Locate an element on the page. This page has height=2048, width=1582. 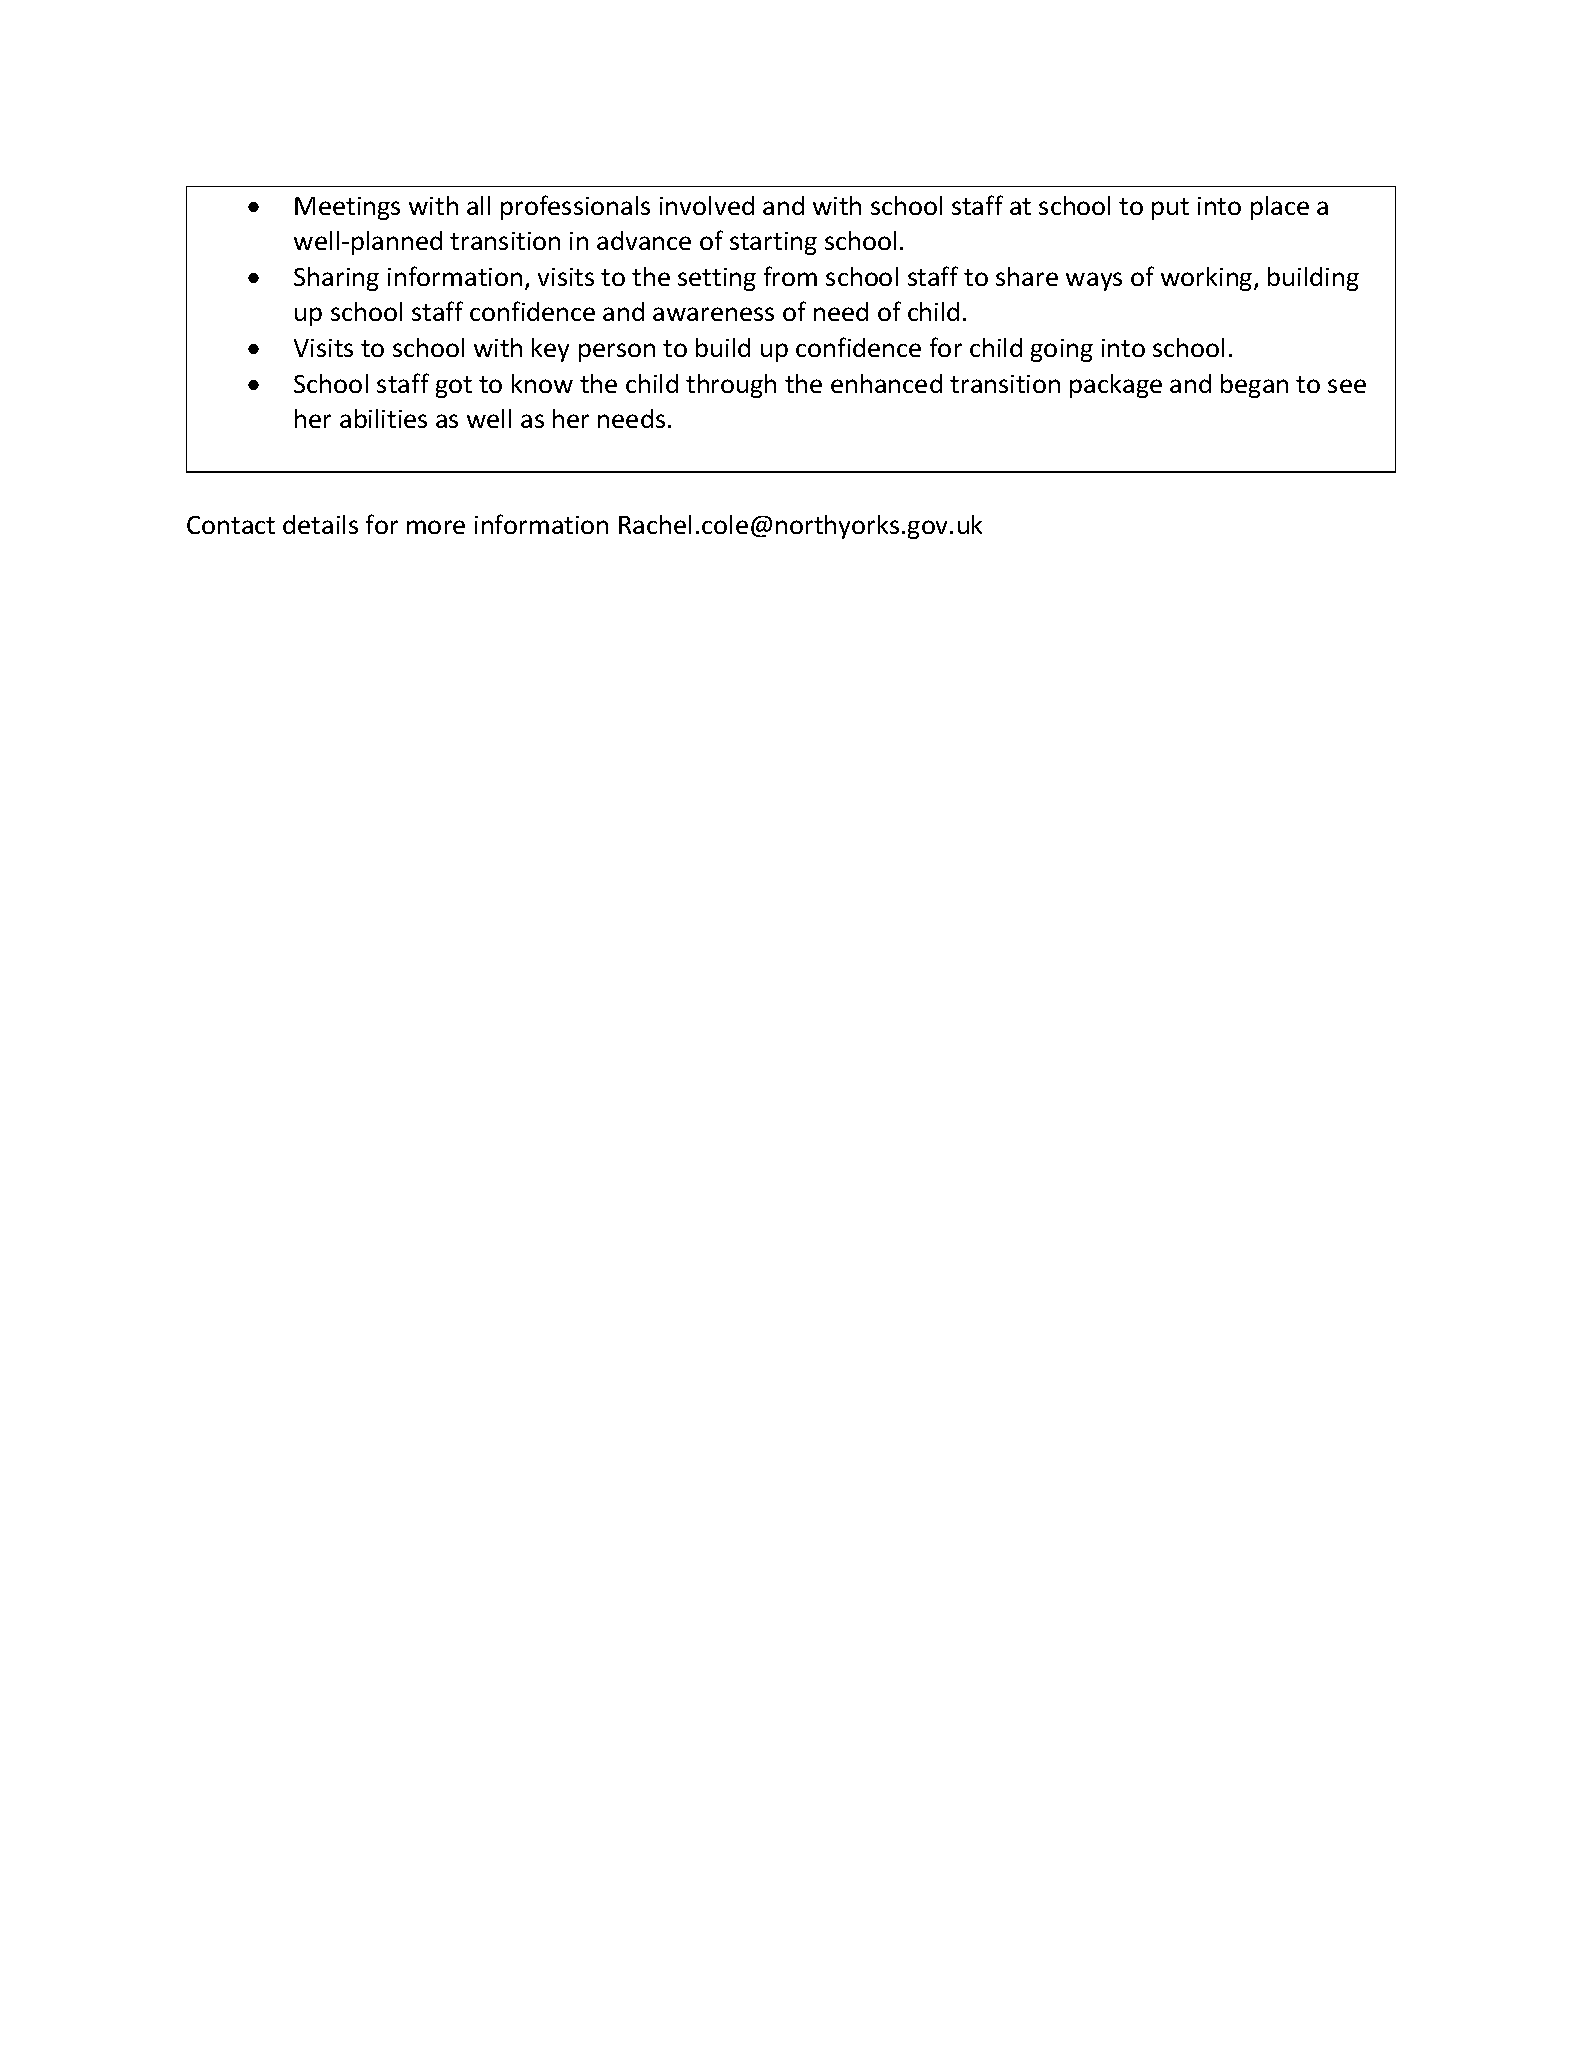
from is located at coordinates (790, 276).
